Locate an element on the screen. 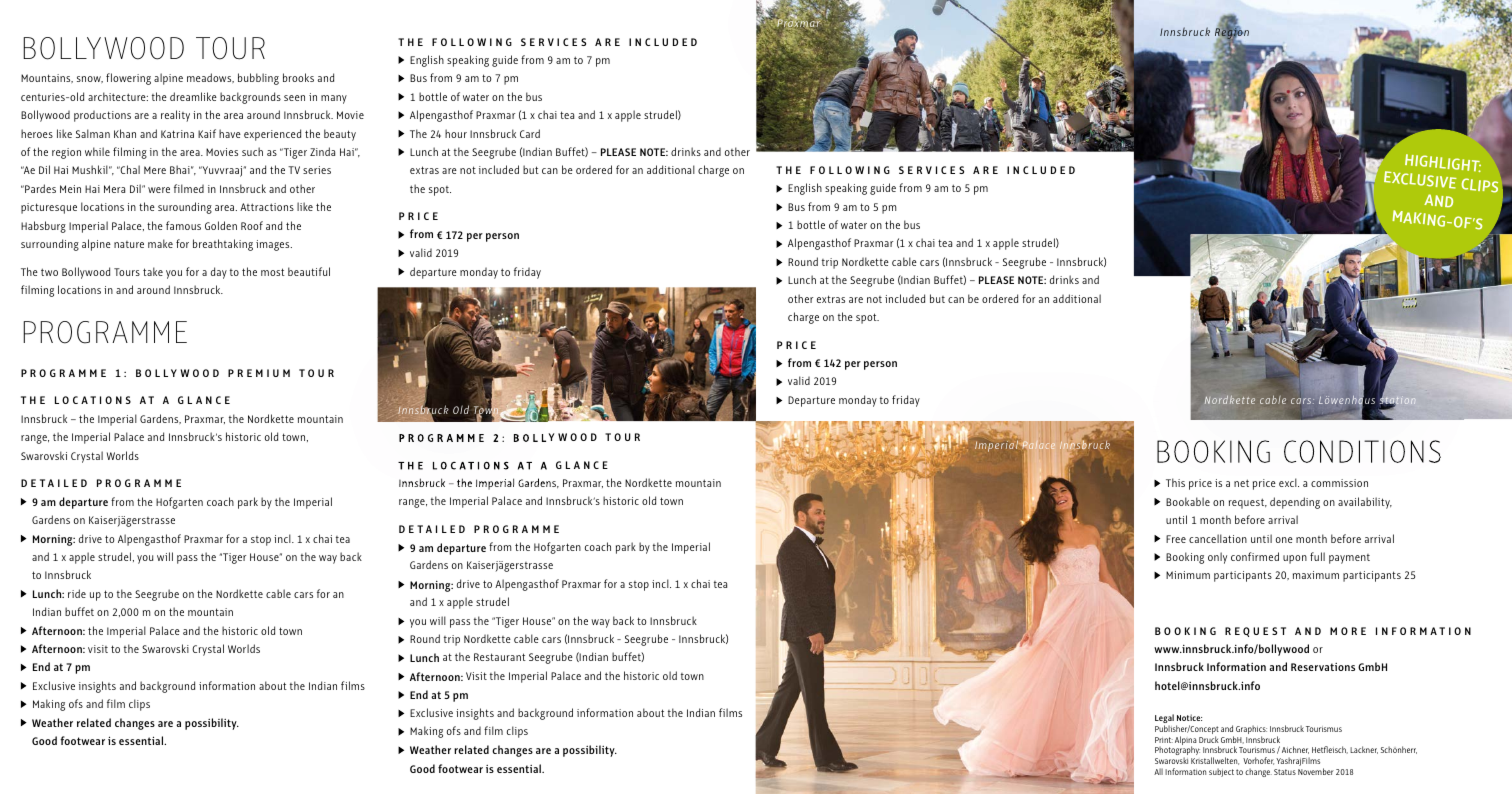 The image size is (1512, 794). take is located at coordinates (153, 271).
